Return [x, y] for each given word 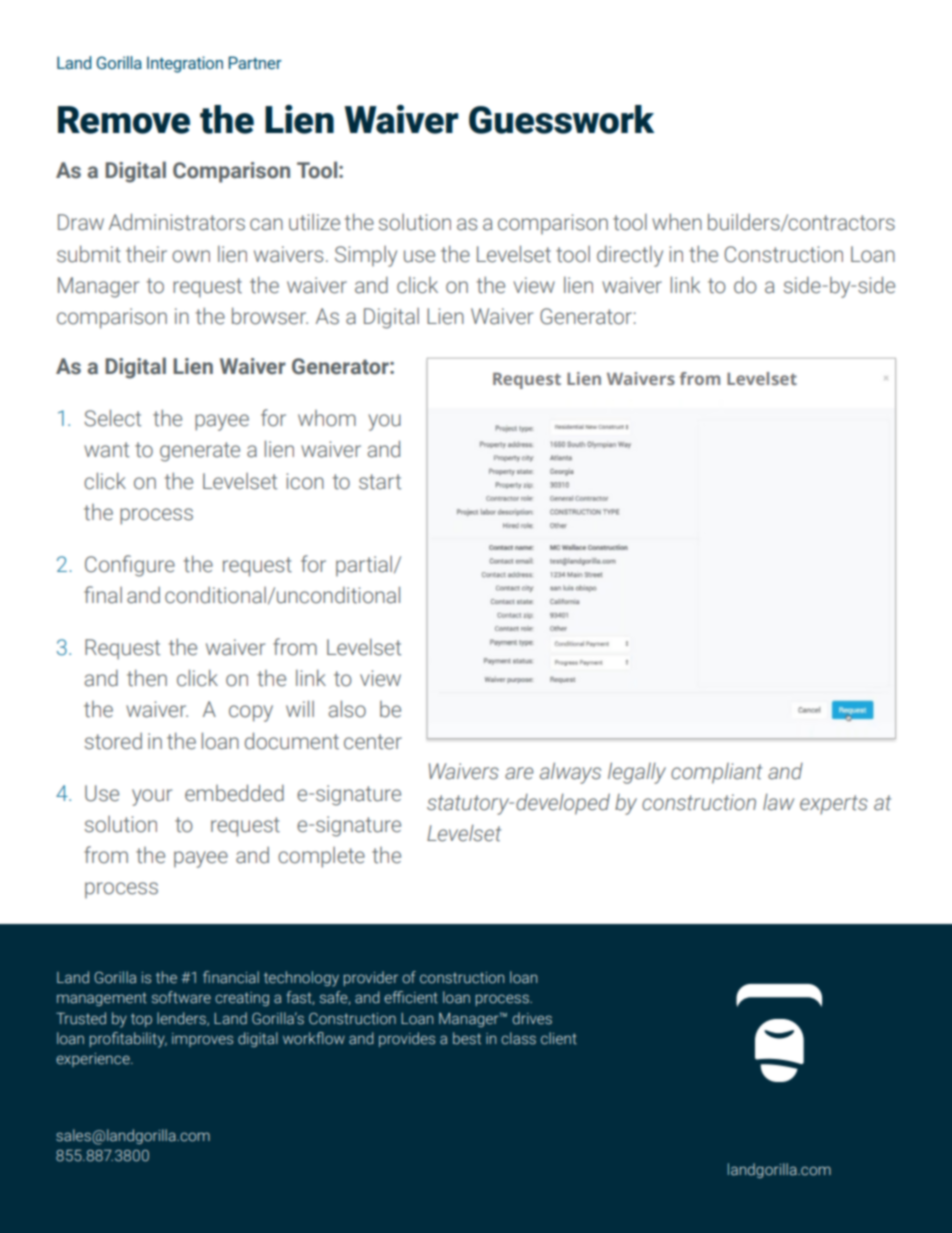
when [677, 222]
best [467, 1038]
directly [630, 256]
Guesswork [561, 119]
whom [327, 418]
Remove [124, 120]
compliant [716, 773]
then [147, 678]
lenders [182, 1019]
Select [112, 418]
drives [532, 1018]
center [373, 742]
